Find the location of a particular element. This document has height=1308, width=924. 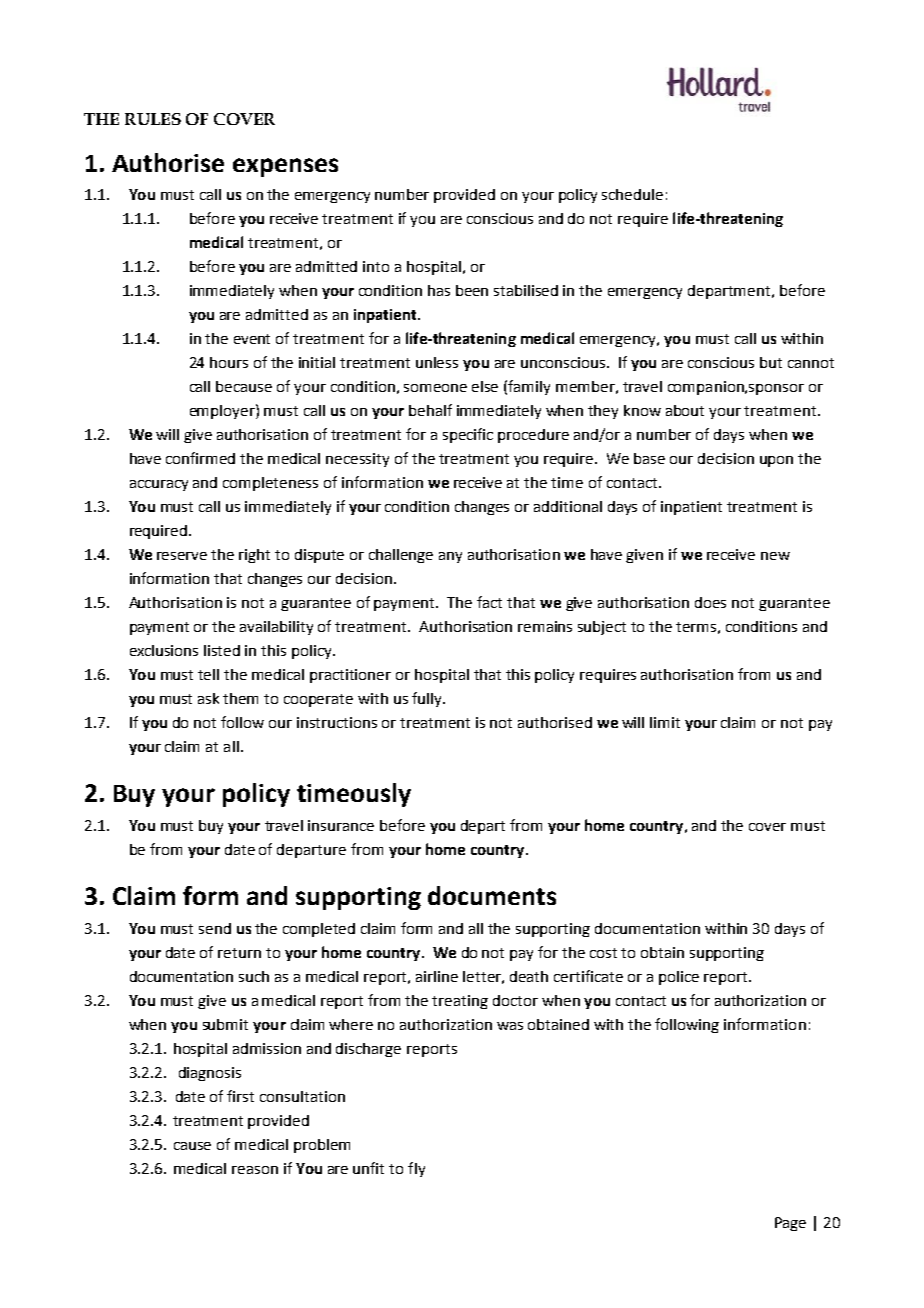

about is located at coordinates (685, 410).
